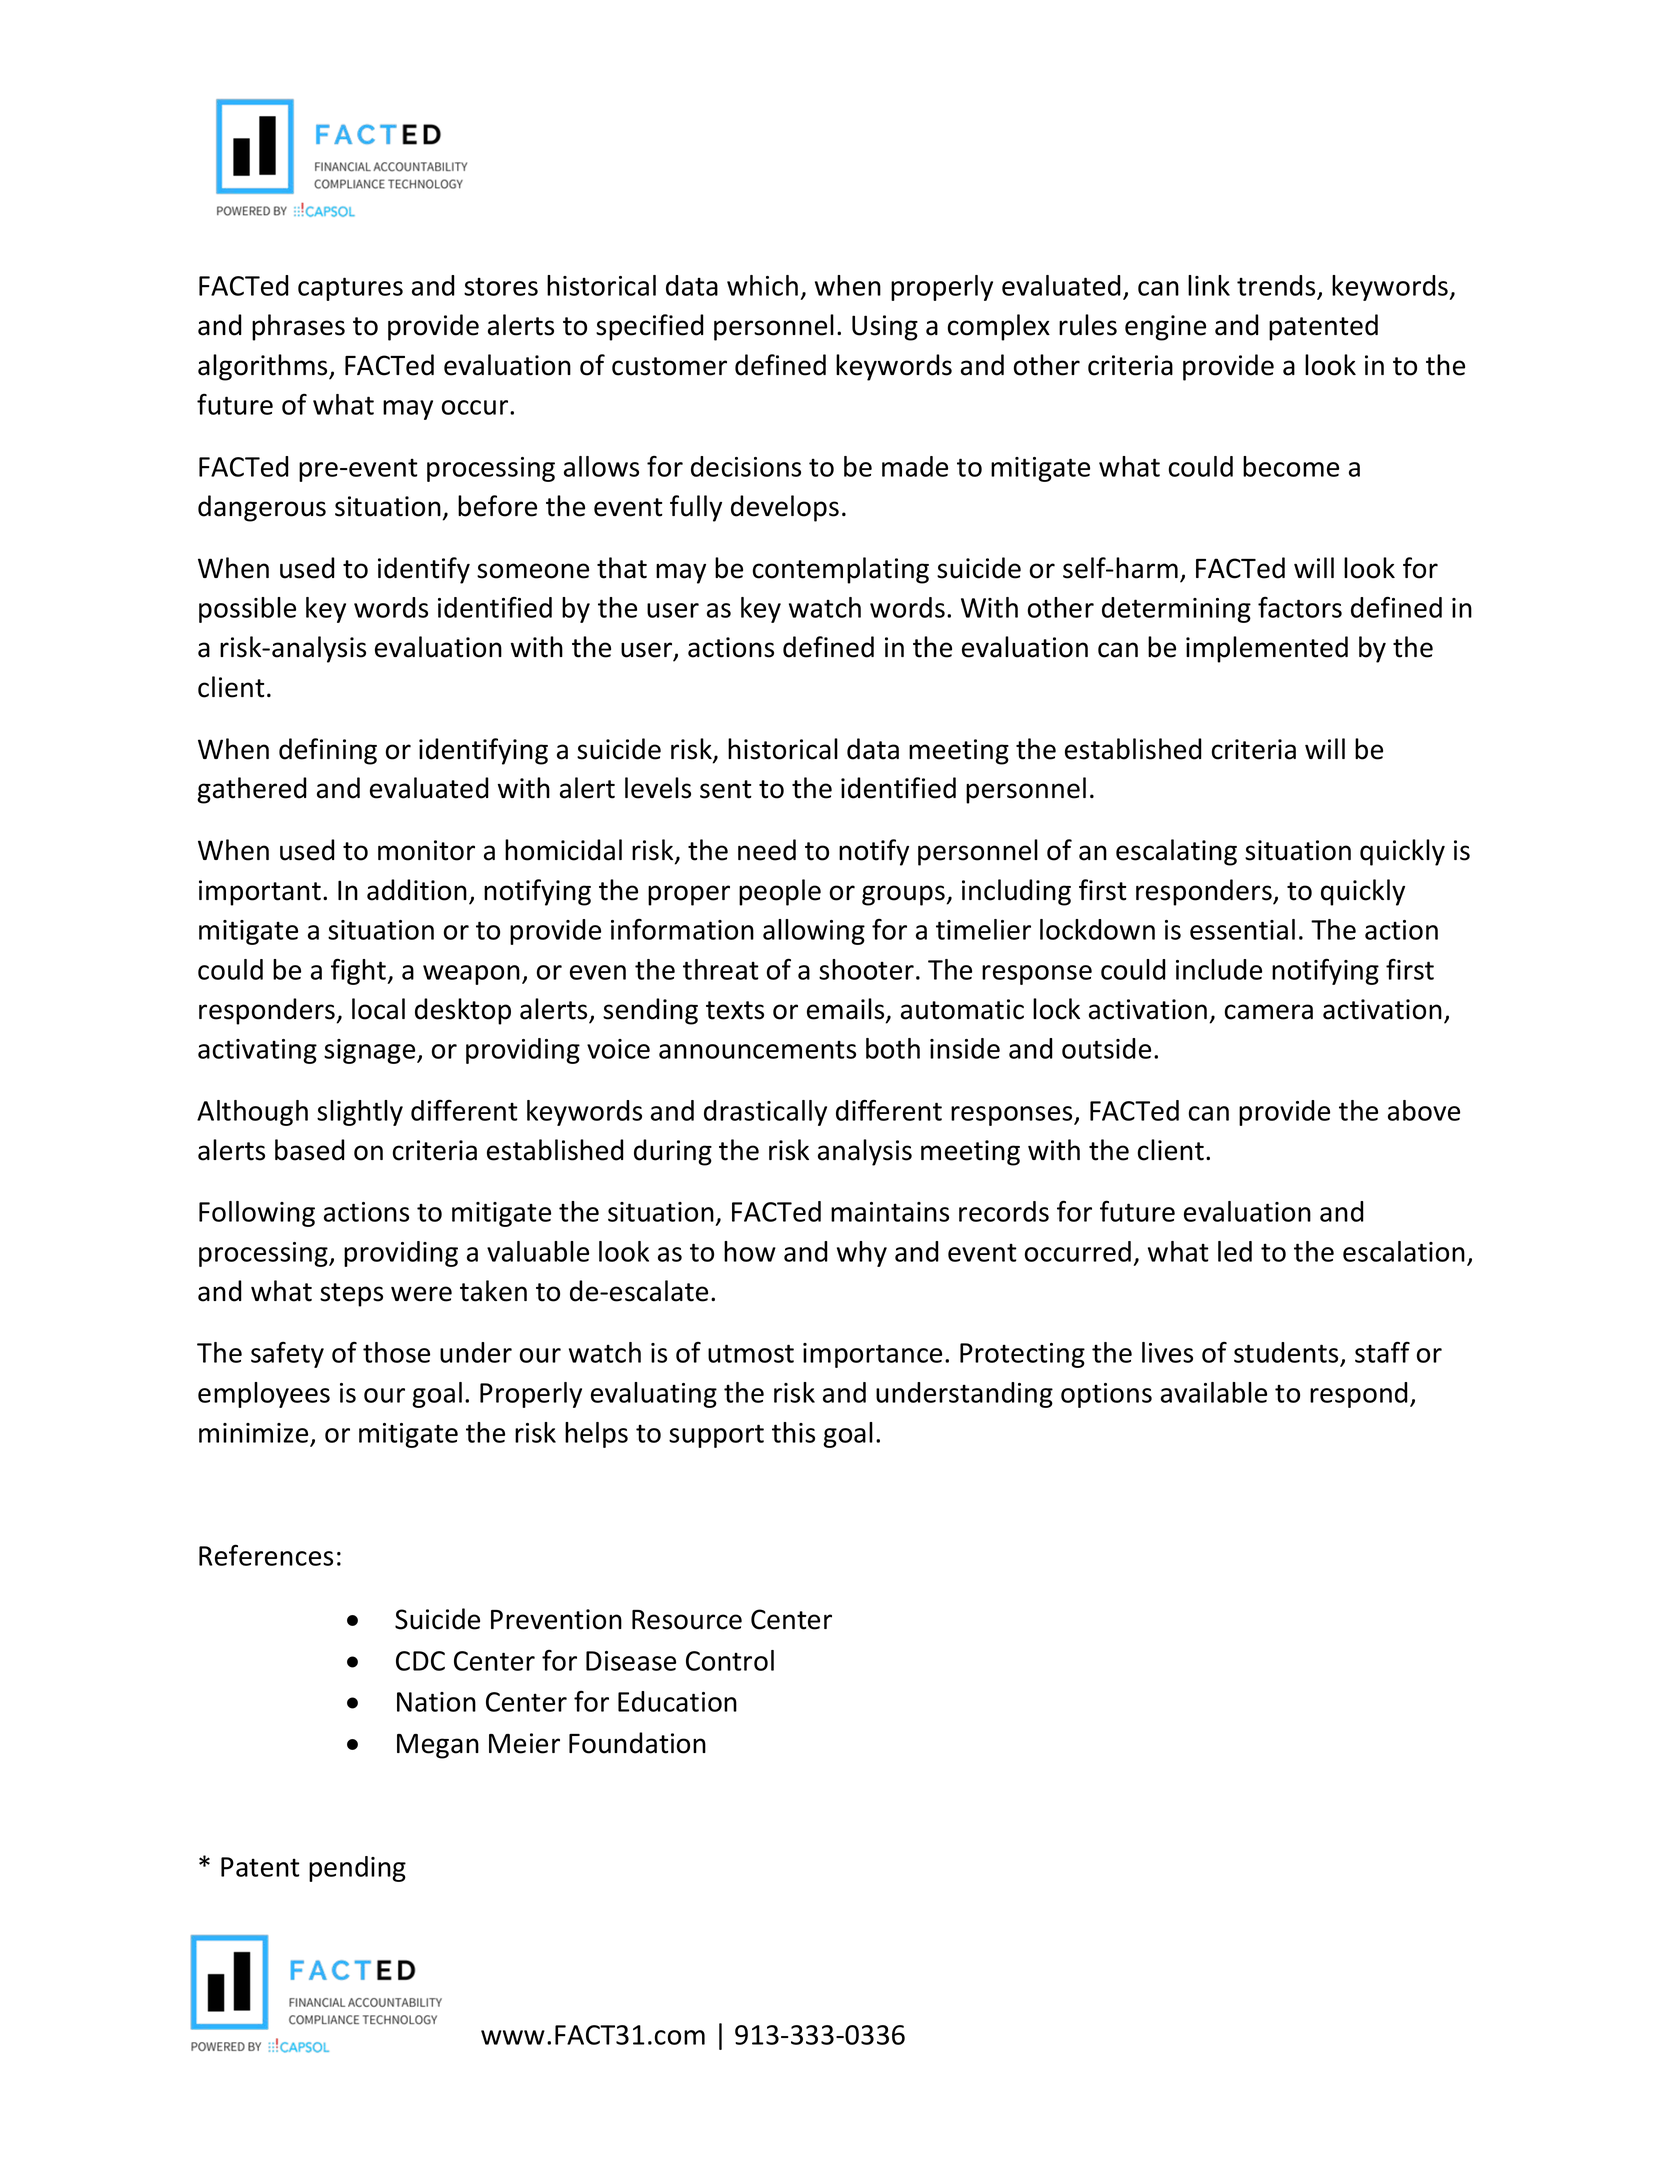 The image size is (1678, 2171). I want to click on signage, so click(371, 1051).
